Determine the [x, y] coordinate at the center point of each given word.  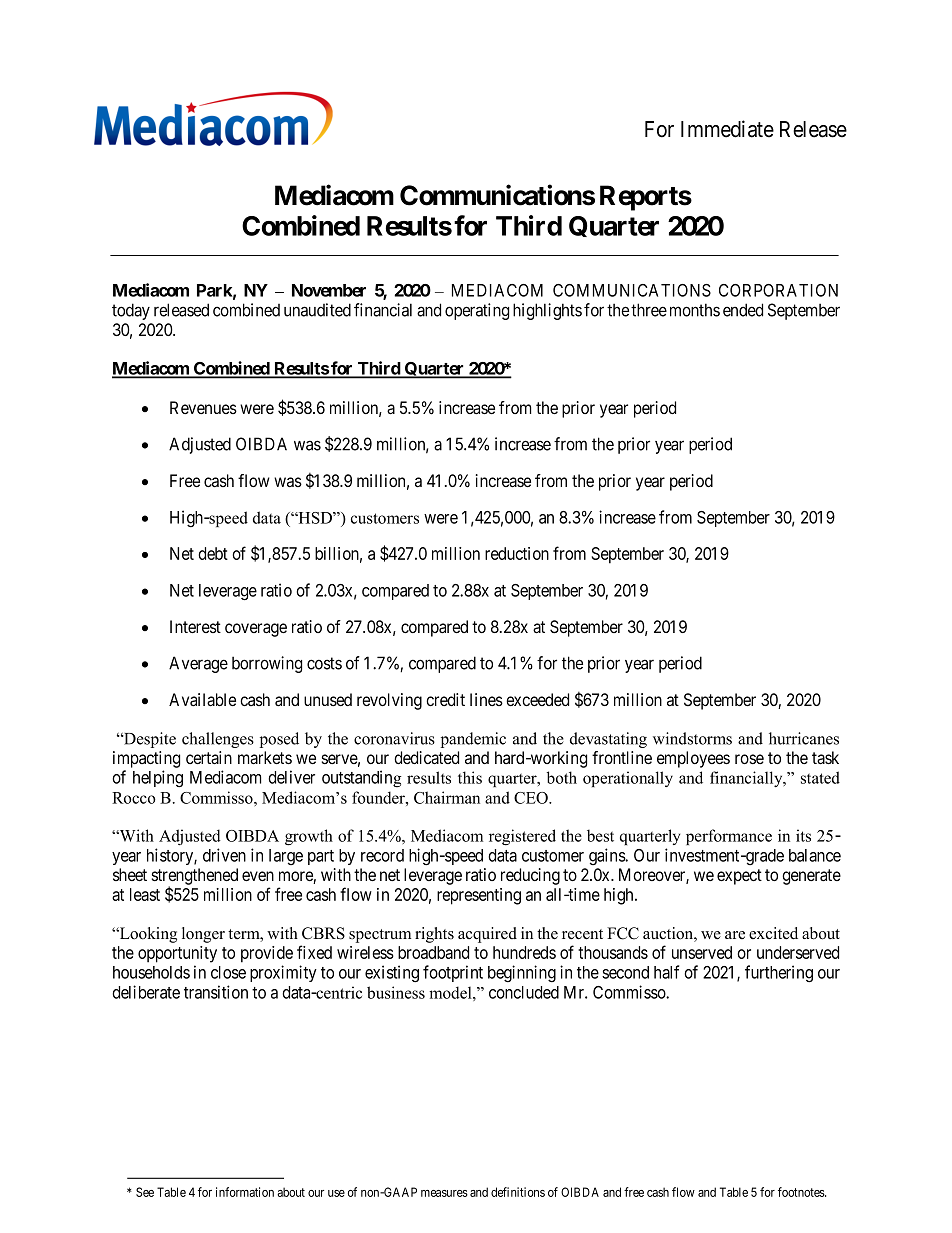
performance [729, 837]
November [329, 290]
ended [743, 310]
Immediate [727, 129]
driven [224, 855]
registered [522, 837]
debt [213, 553]
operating [477, 311]
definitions [518, 1192]
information [245, 1192]
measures [444, 1193]
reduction [517, 553]
